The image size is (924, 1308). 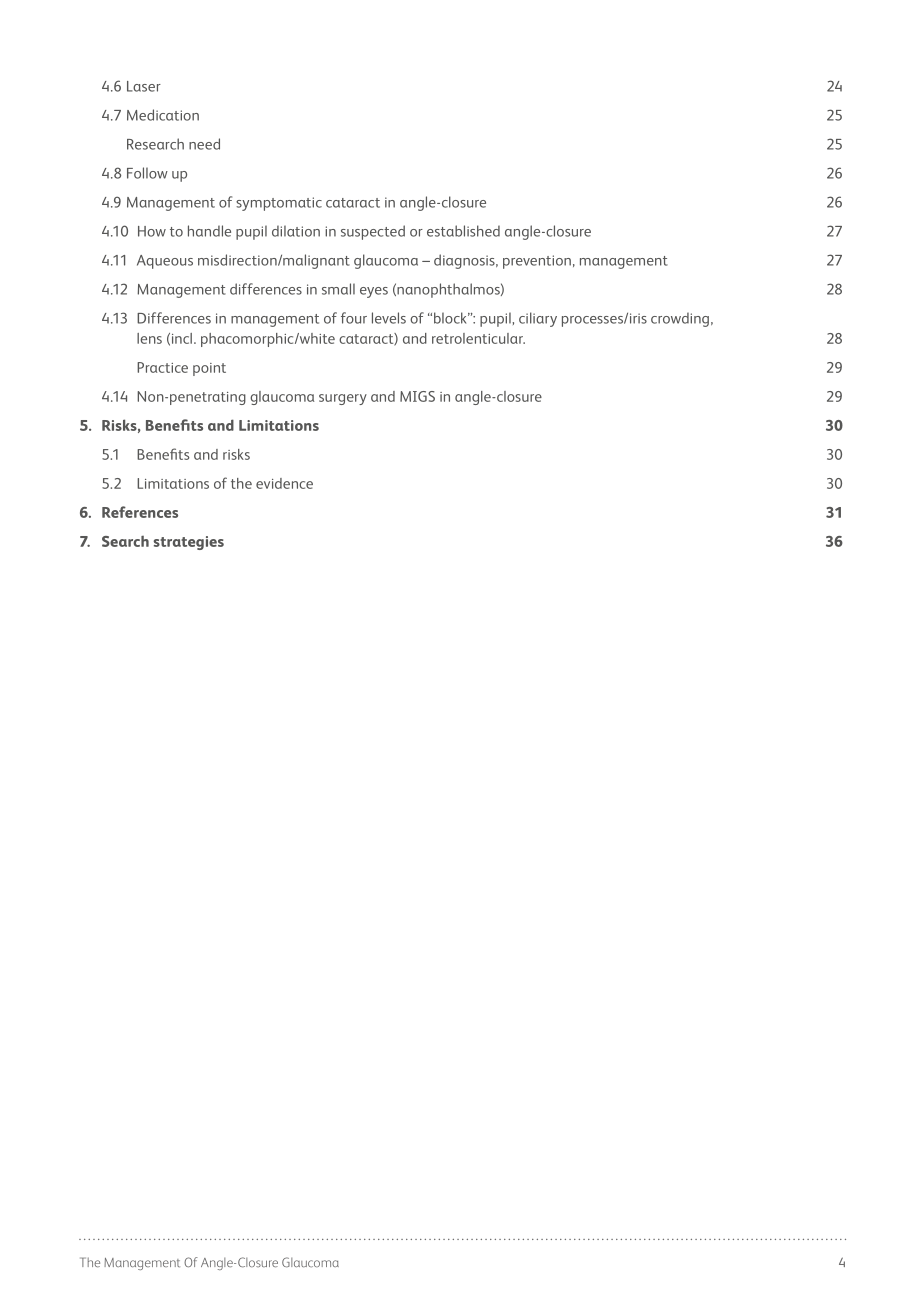 I want to click on symptomatic, so click(x=279, y=204).
